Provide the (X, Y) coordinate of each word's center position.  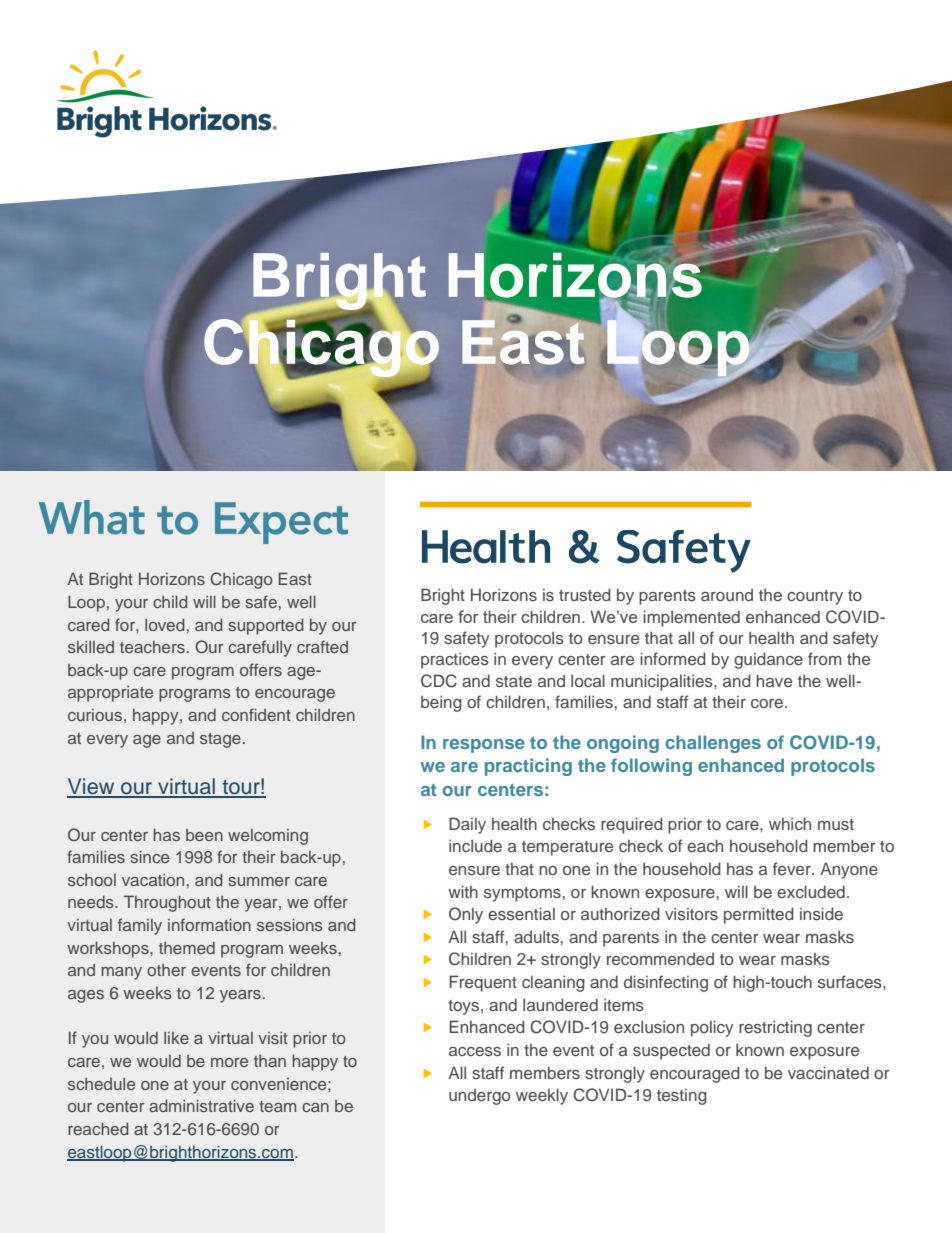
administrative (201, 1105)
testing (682, 1097)
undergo (480, 1097)
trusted (585, 594)
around (727, 595)
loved (165, 624)
